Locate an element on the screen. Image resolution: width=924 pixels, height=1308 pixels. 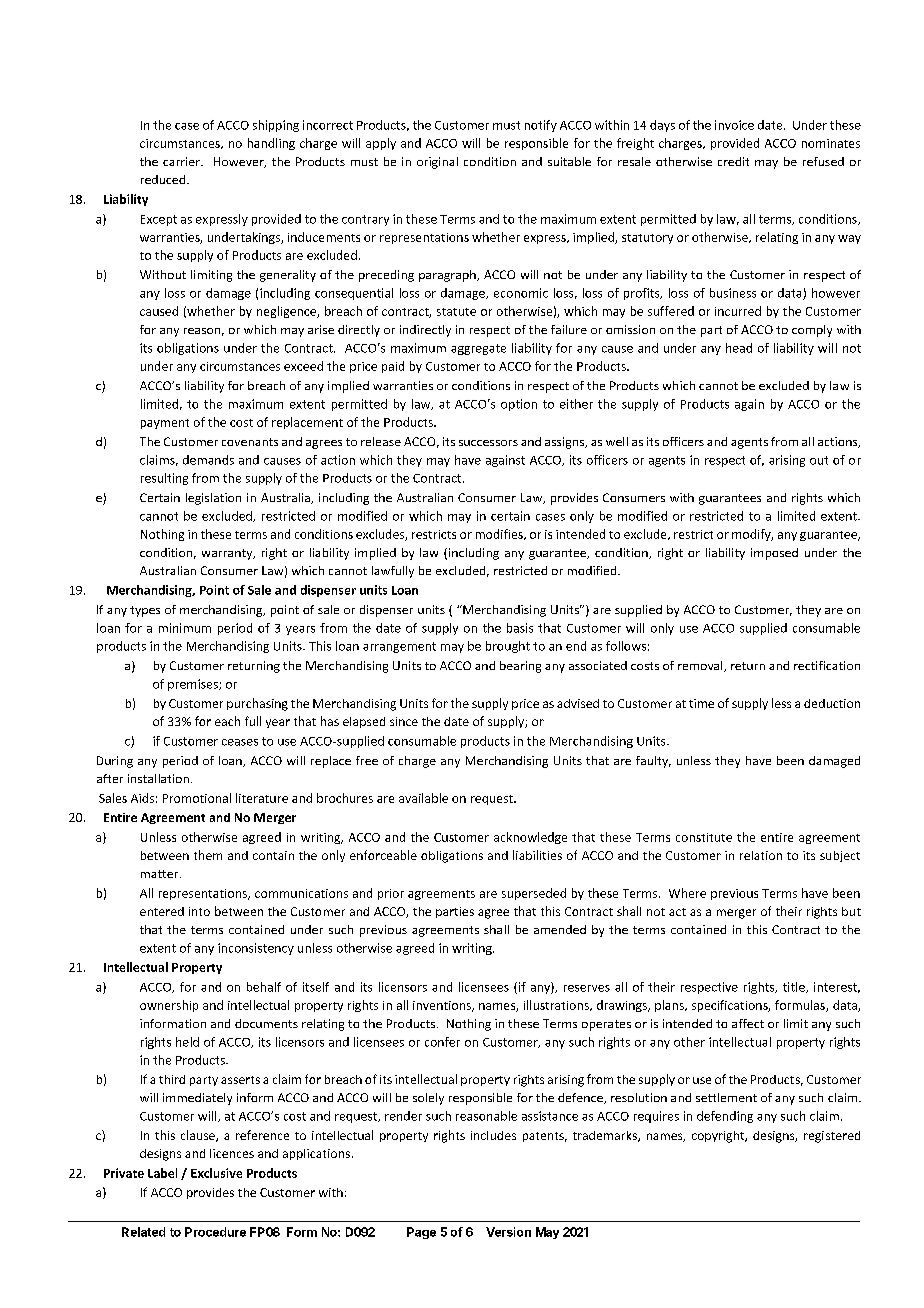
removal is located at coordinates (701, 666).
